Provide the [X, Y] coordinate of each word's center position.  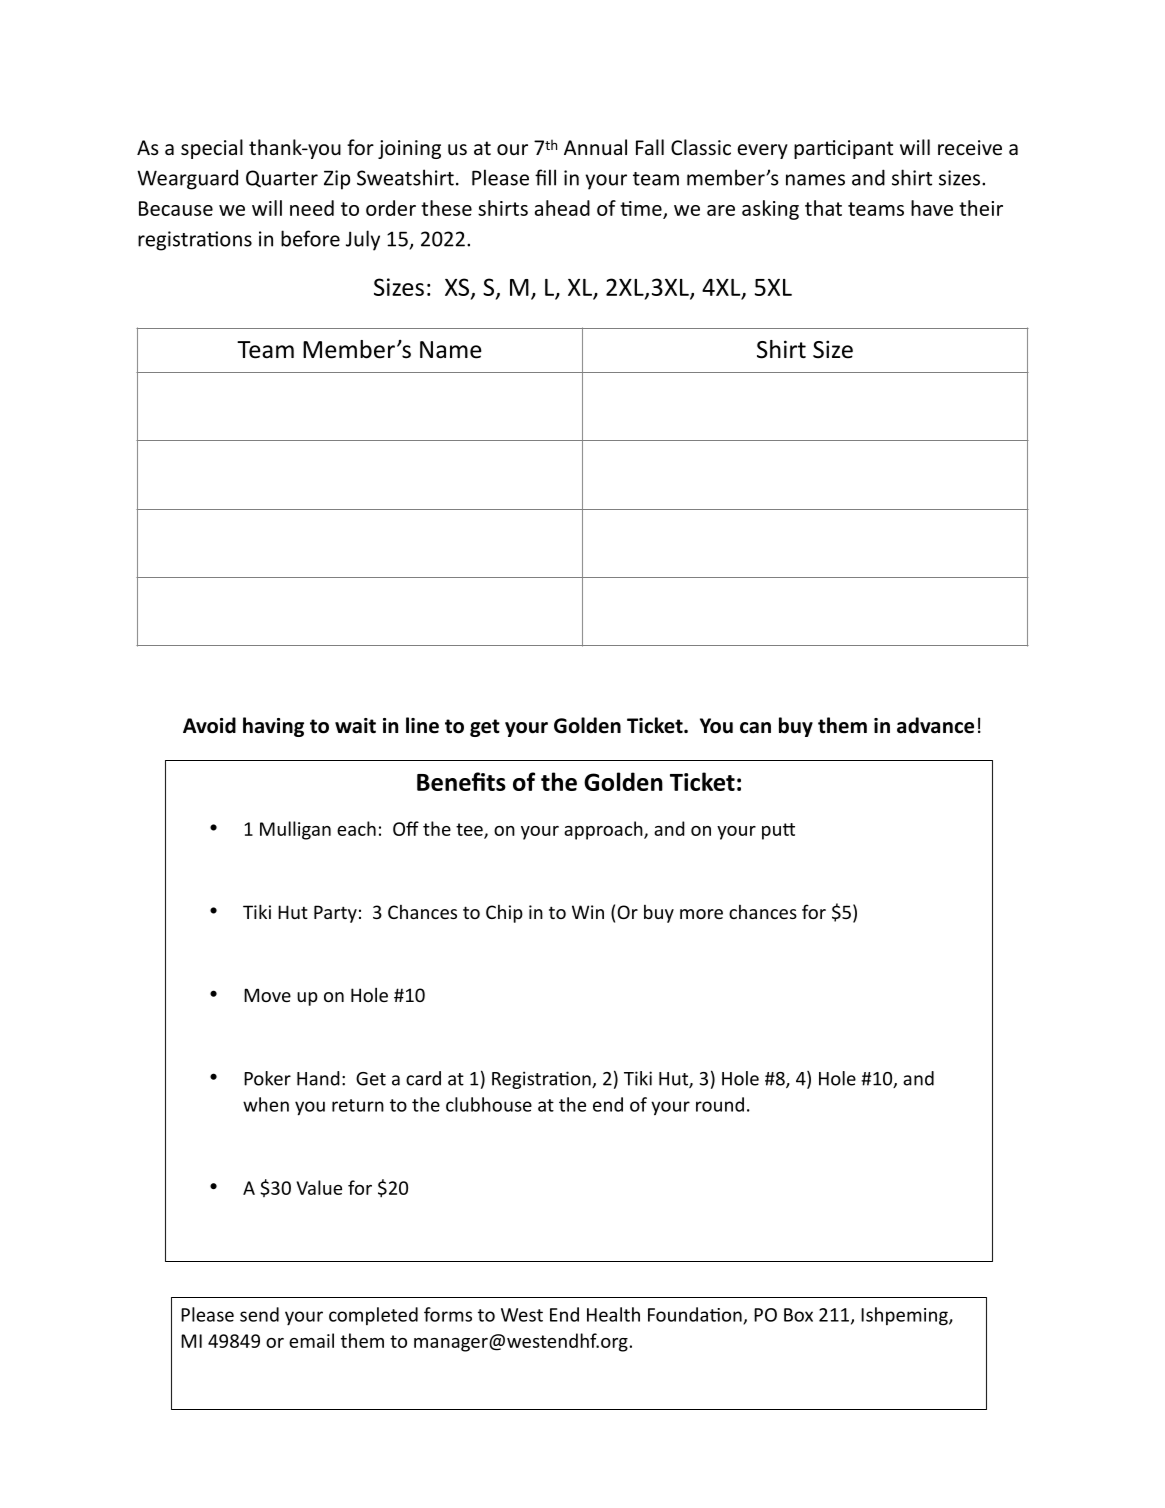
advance [935, 725]
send [259, 1314]
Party [335, 914]
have [932, 208]
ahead [562, 208]
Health [613, 1314]
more [701, 914]
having [273, 727]
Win [588, 912]
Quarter [282, 179]
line [422, 725]
